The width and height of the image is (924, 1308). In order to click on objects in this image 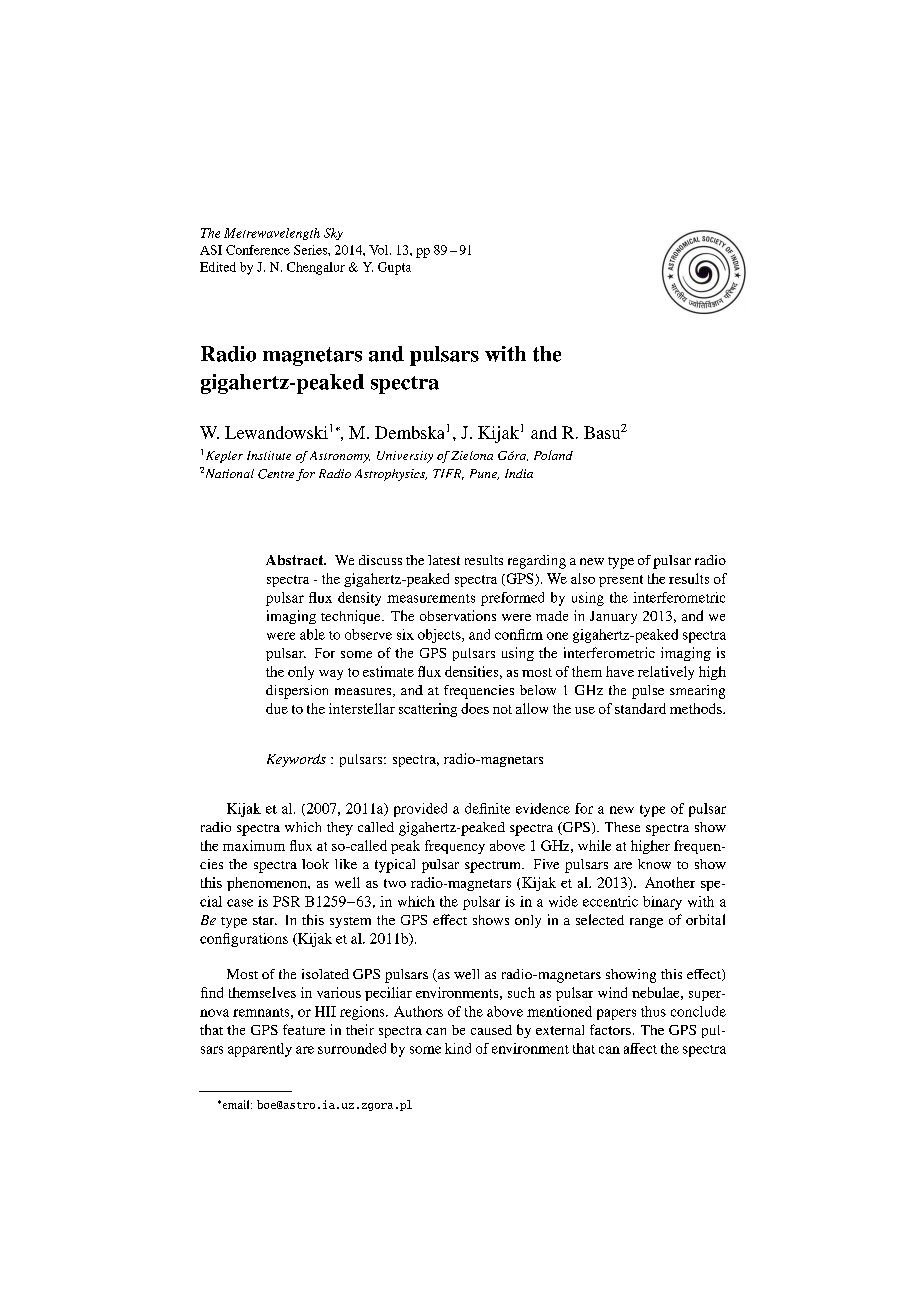, I will do `click(440, 636)`.
